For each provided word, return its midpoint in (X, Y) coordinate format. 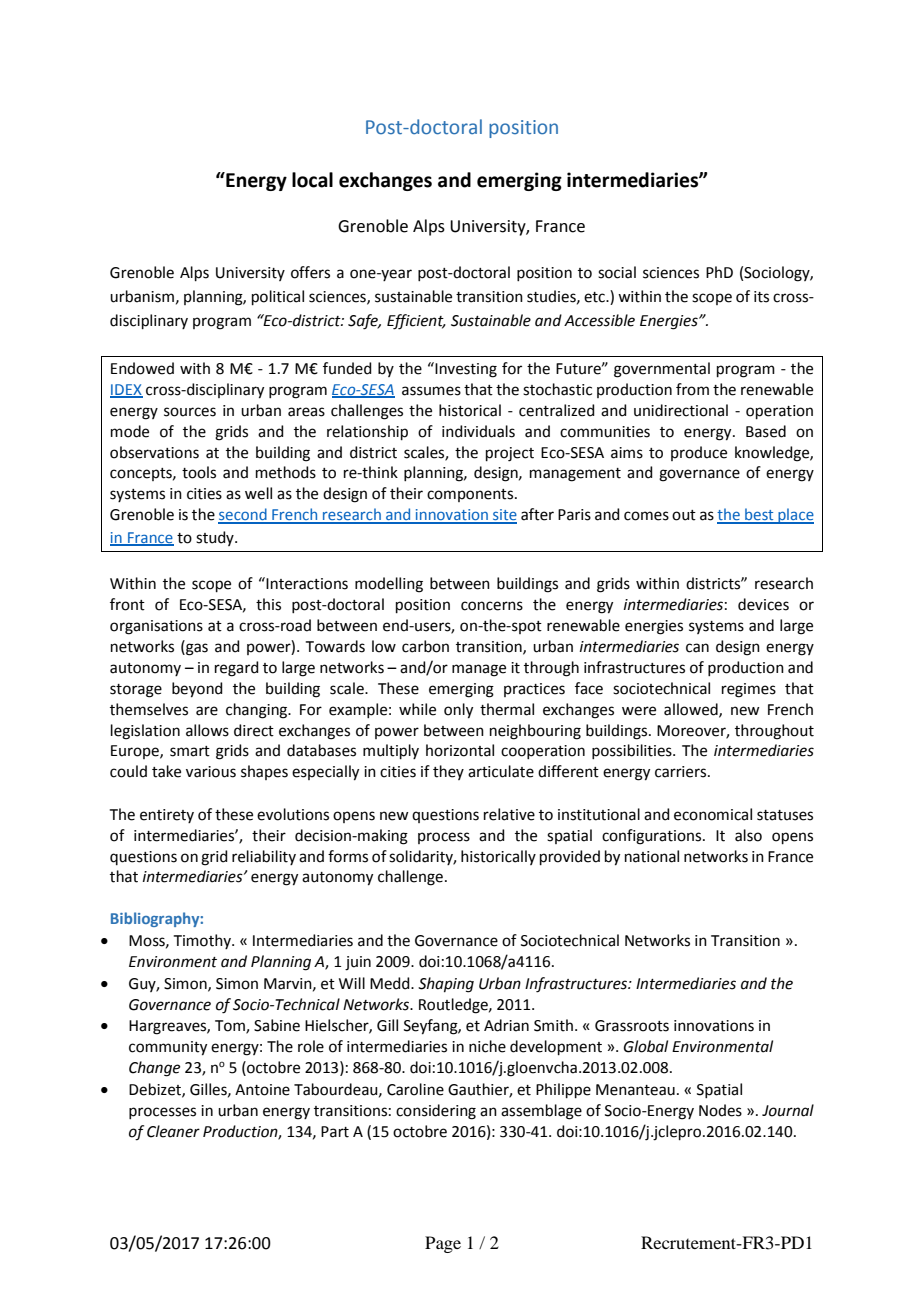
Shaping (446, 985)
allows (207, 730)
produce (699, 453)
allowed (692, 710)
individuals (478, 431)
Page (443, 1244)
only (458, 711)
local (312, 180)
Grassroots (632, 1026)
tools (199, 472)
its (761, 297)
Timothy (203, 941)
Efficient (416, 322)
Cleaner (173, 1131)
